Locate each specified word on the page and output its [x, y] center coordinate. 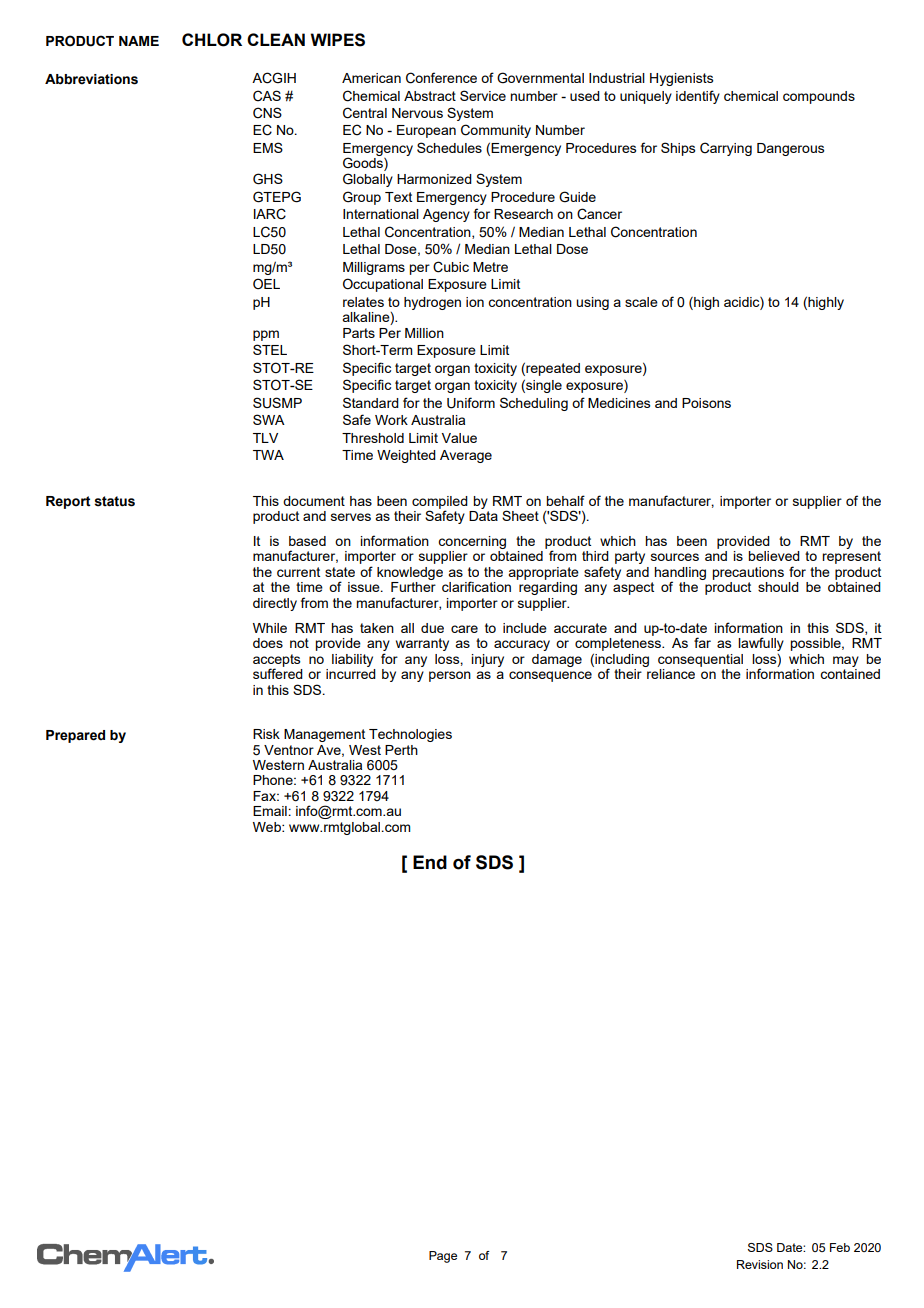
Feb [840, 1247]
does [268, 643]
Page [443, 1257]
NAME [139, 41]
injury [487, 660]
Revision [760, 1264]
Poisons [706, 403]
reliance [671, 674]
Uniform [471, 403]
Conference [441, 78]
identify [698, 97]
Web [268, 827]
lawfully [761, 644]
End [430, 862]
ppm [266, 335]
